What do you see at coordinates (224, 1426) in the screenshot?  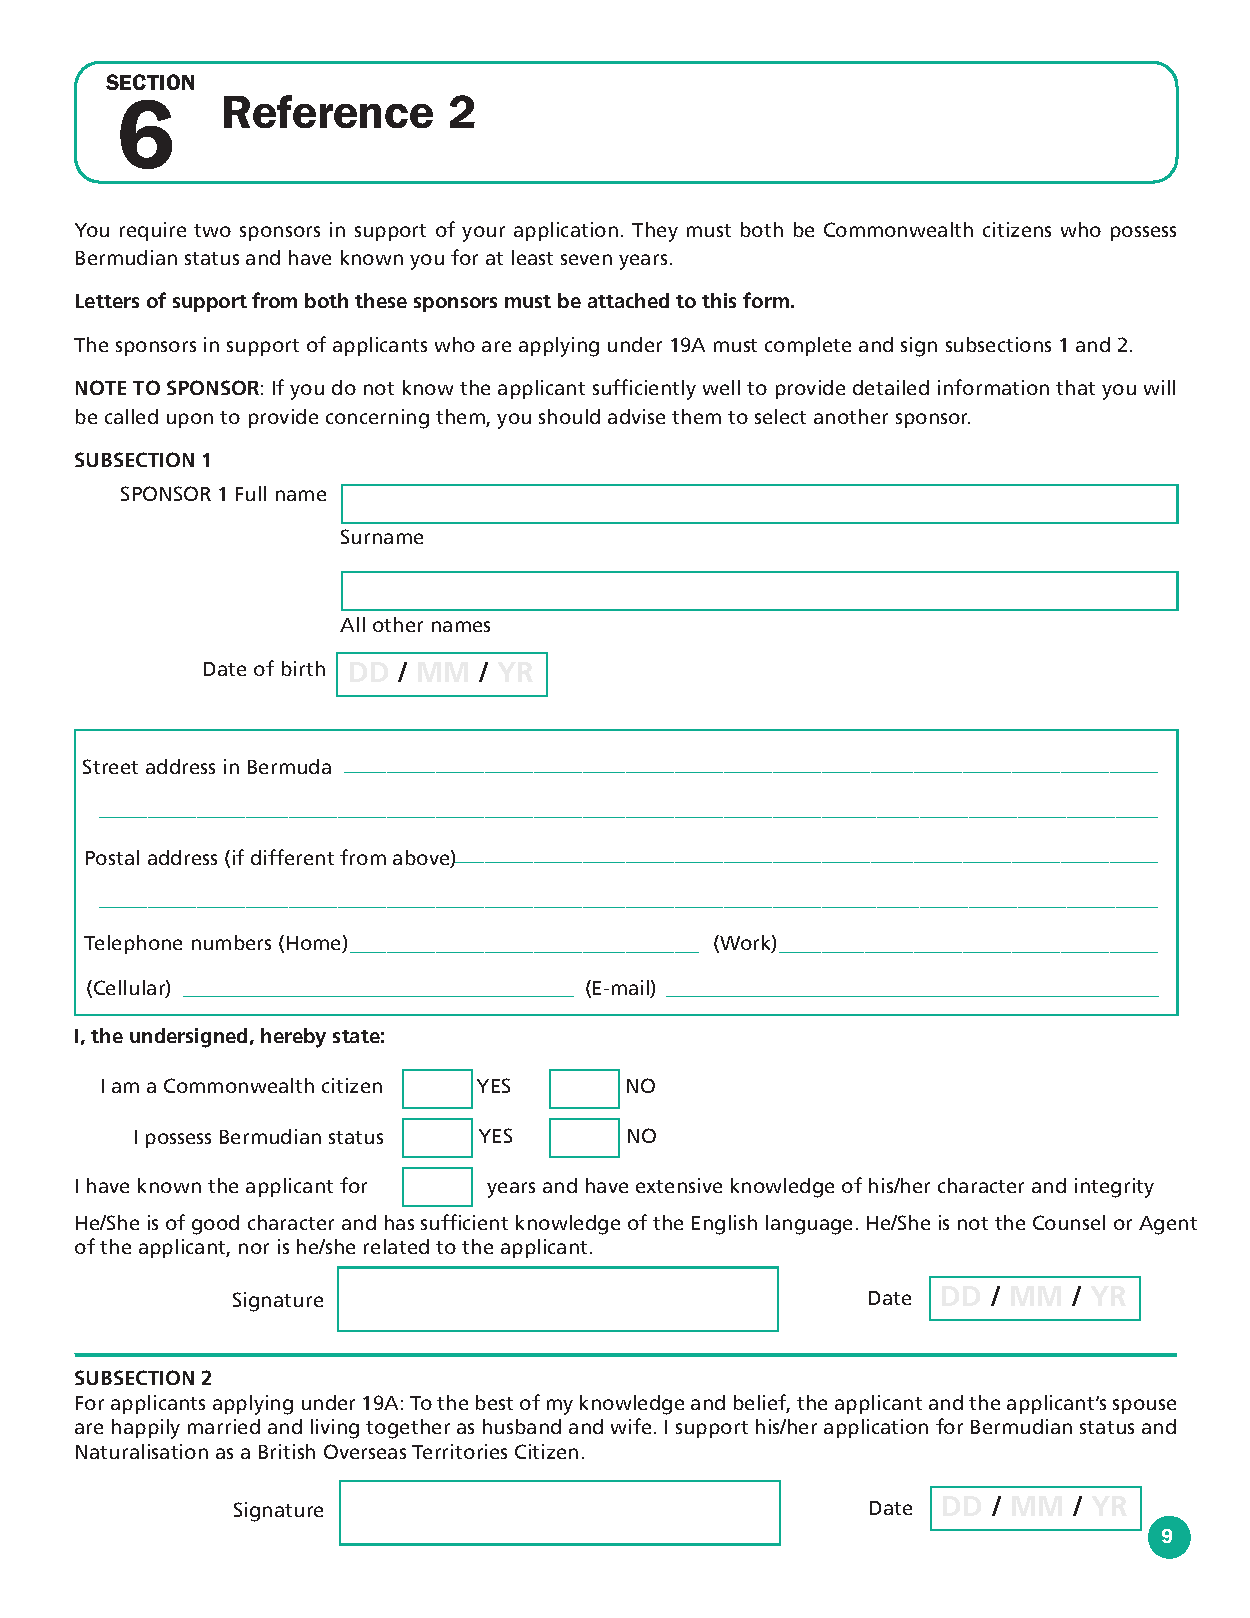 I see `married` at bounding box center [224, 1426].
